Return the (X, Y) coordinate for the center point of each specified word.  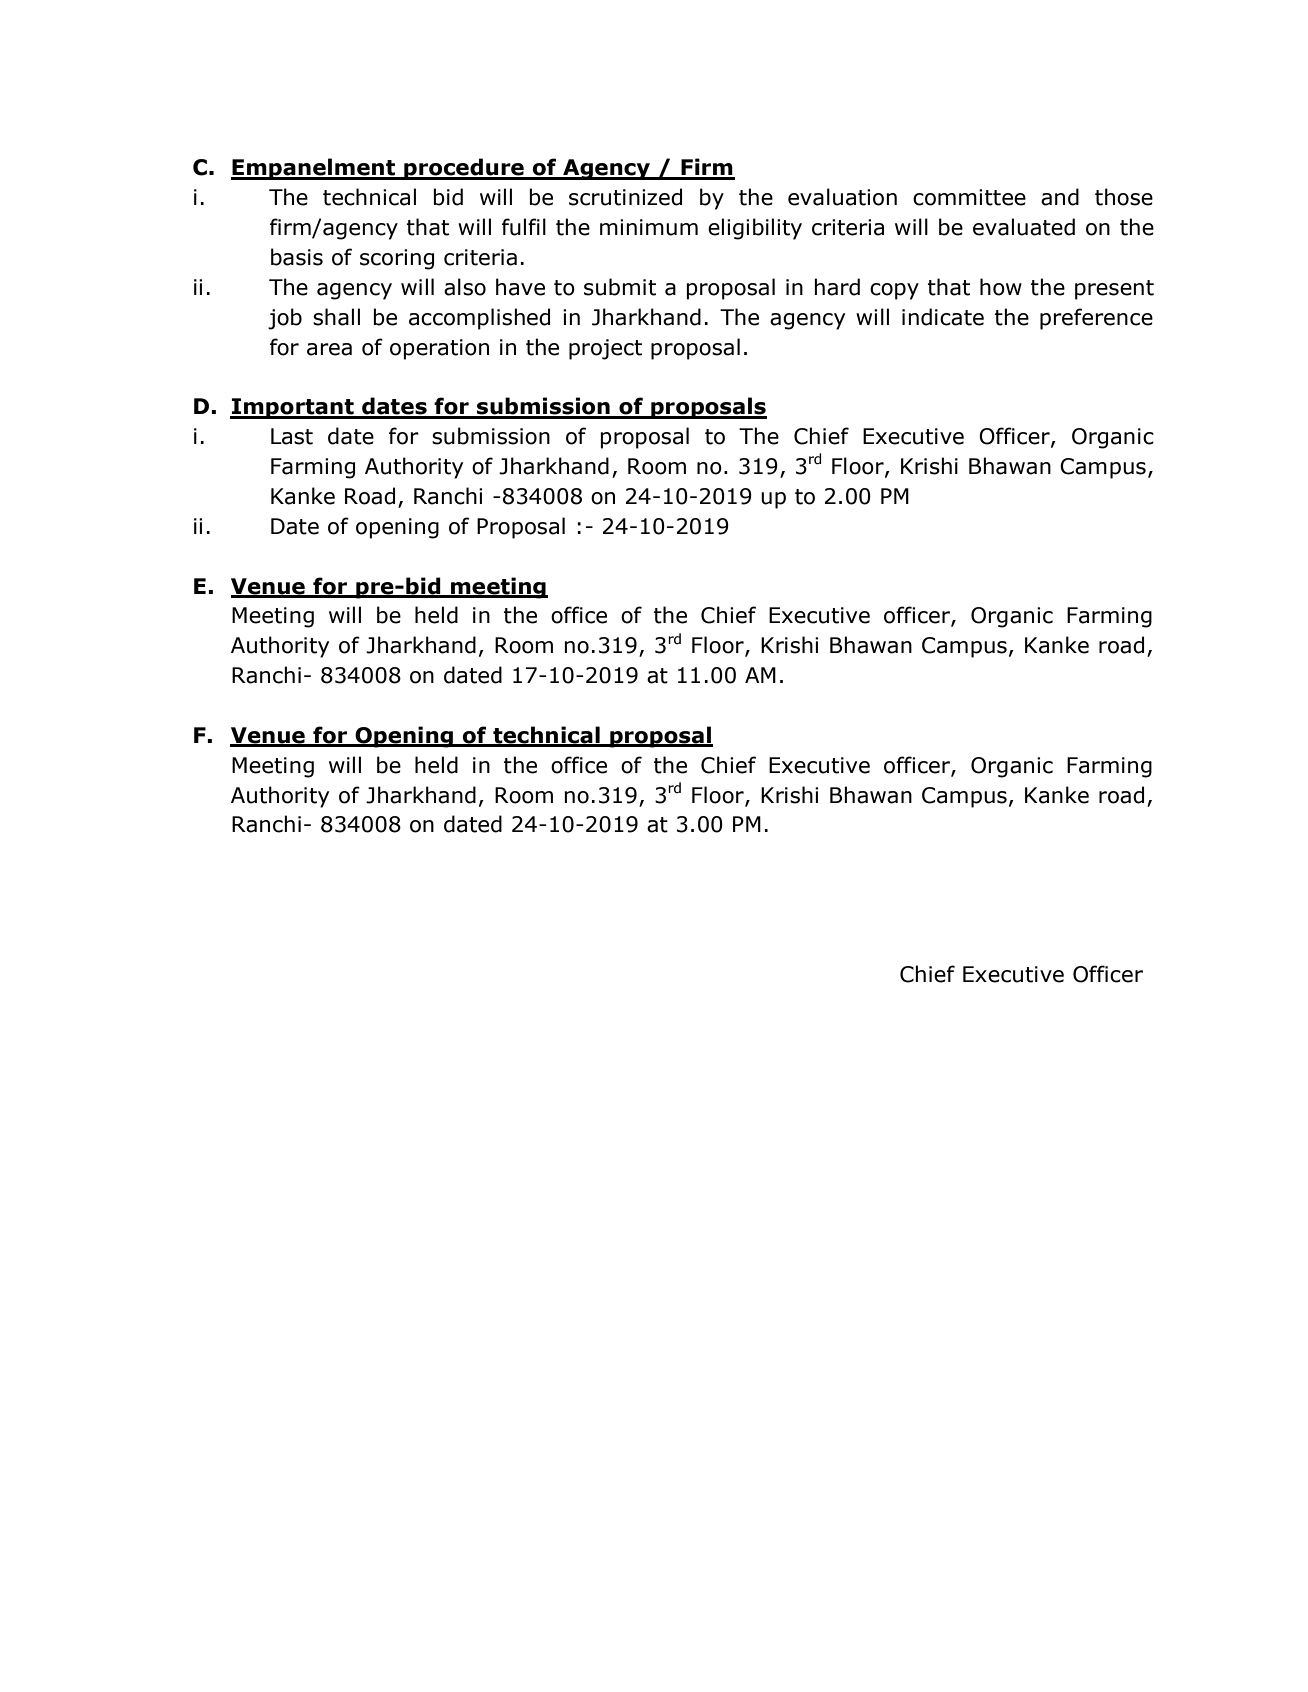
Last (292, 436)
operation (439, 349)
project (605, 349)
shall (336, 317)
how (1001, 287)
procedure (464, 169)
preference (1096, 319)
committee (969, 197)
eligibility (755, 229)
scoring (397, 259)
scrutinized (625, 197)
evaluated (1024, 227)
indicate (943, 317)
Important (293, 408)
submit (620, 287)
